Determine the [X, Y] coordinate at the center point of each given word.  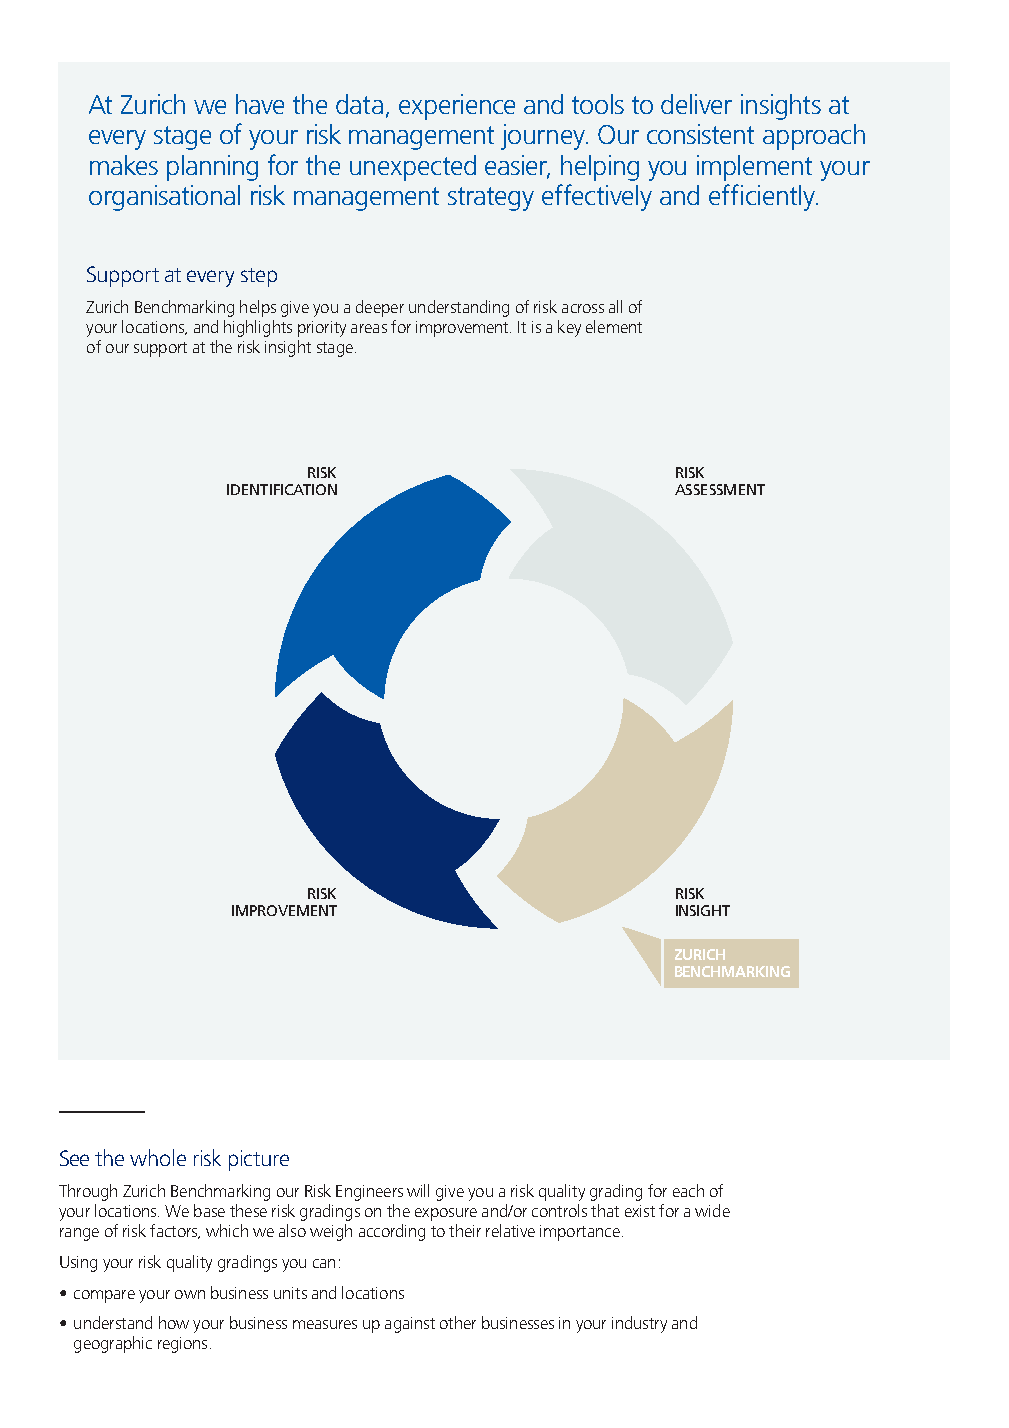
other [458, 1322]
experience [457, 107]
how [174, 1322]
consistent [700, 134]
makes [124, 165]
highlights [258, 328]
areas [369, 328]
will [418, 1190]
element [614, 326]
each [688, 1190]
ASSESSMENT [720, 489]
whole [158, 1157]
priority [322, 329]
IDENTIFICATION [282, 489]
